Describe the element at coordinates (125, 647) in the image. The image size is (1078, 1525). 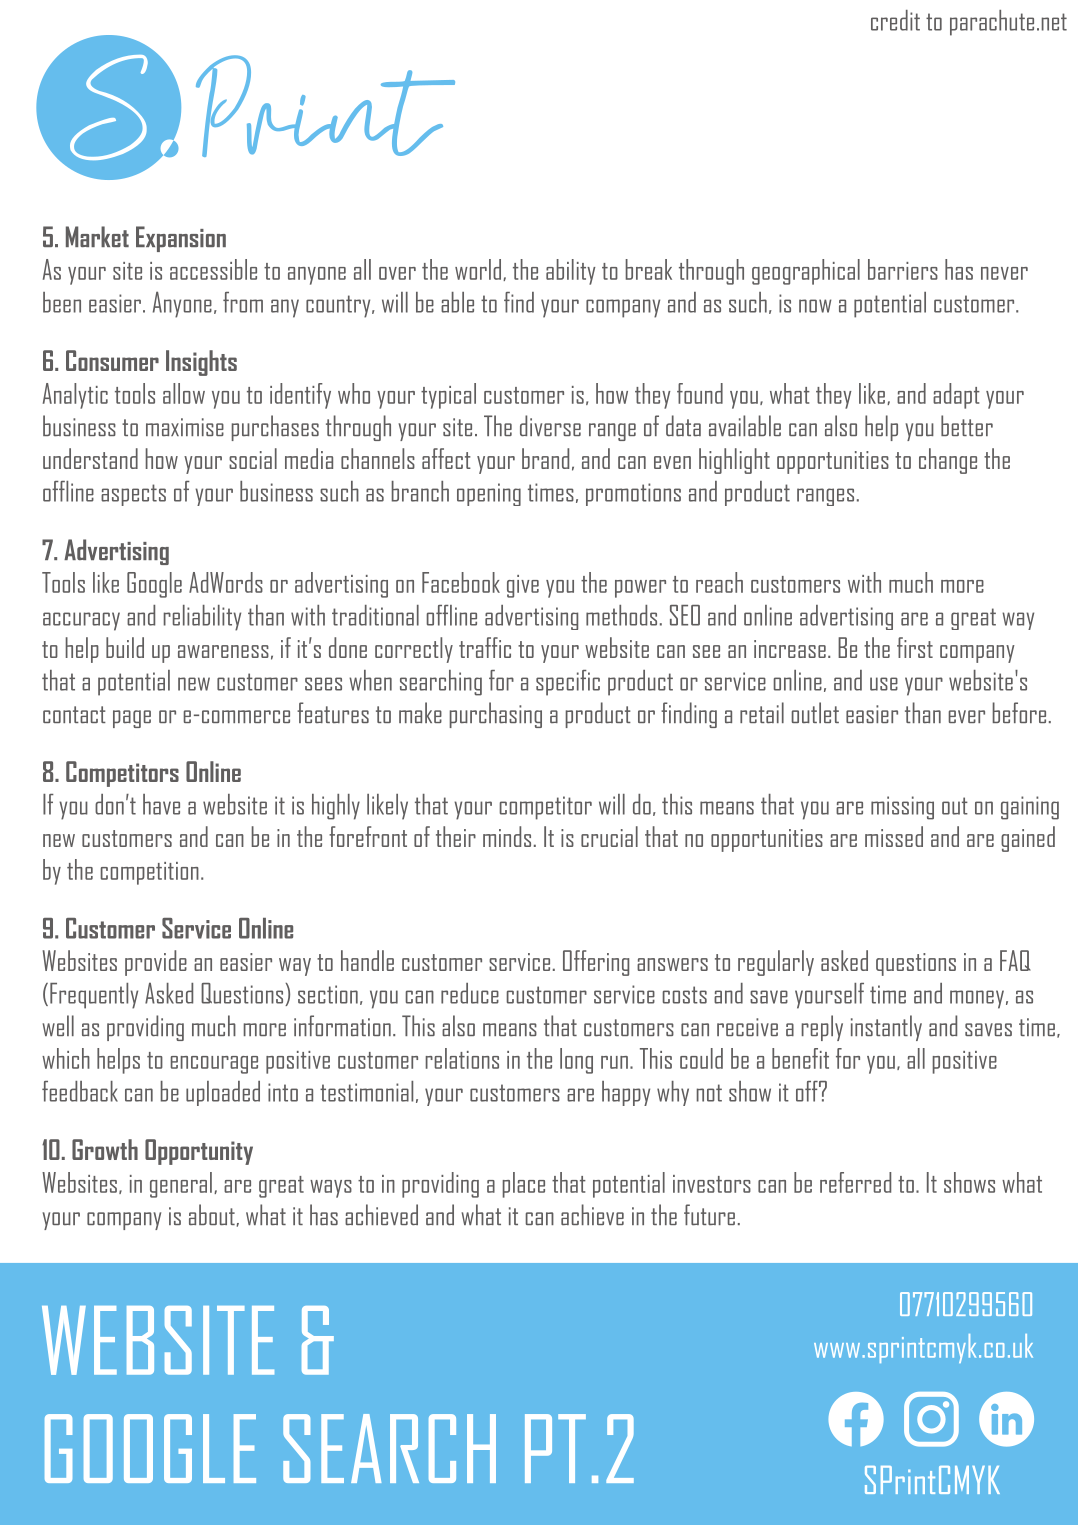
I see `build` at that location.
